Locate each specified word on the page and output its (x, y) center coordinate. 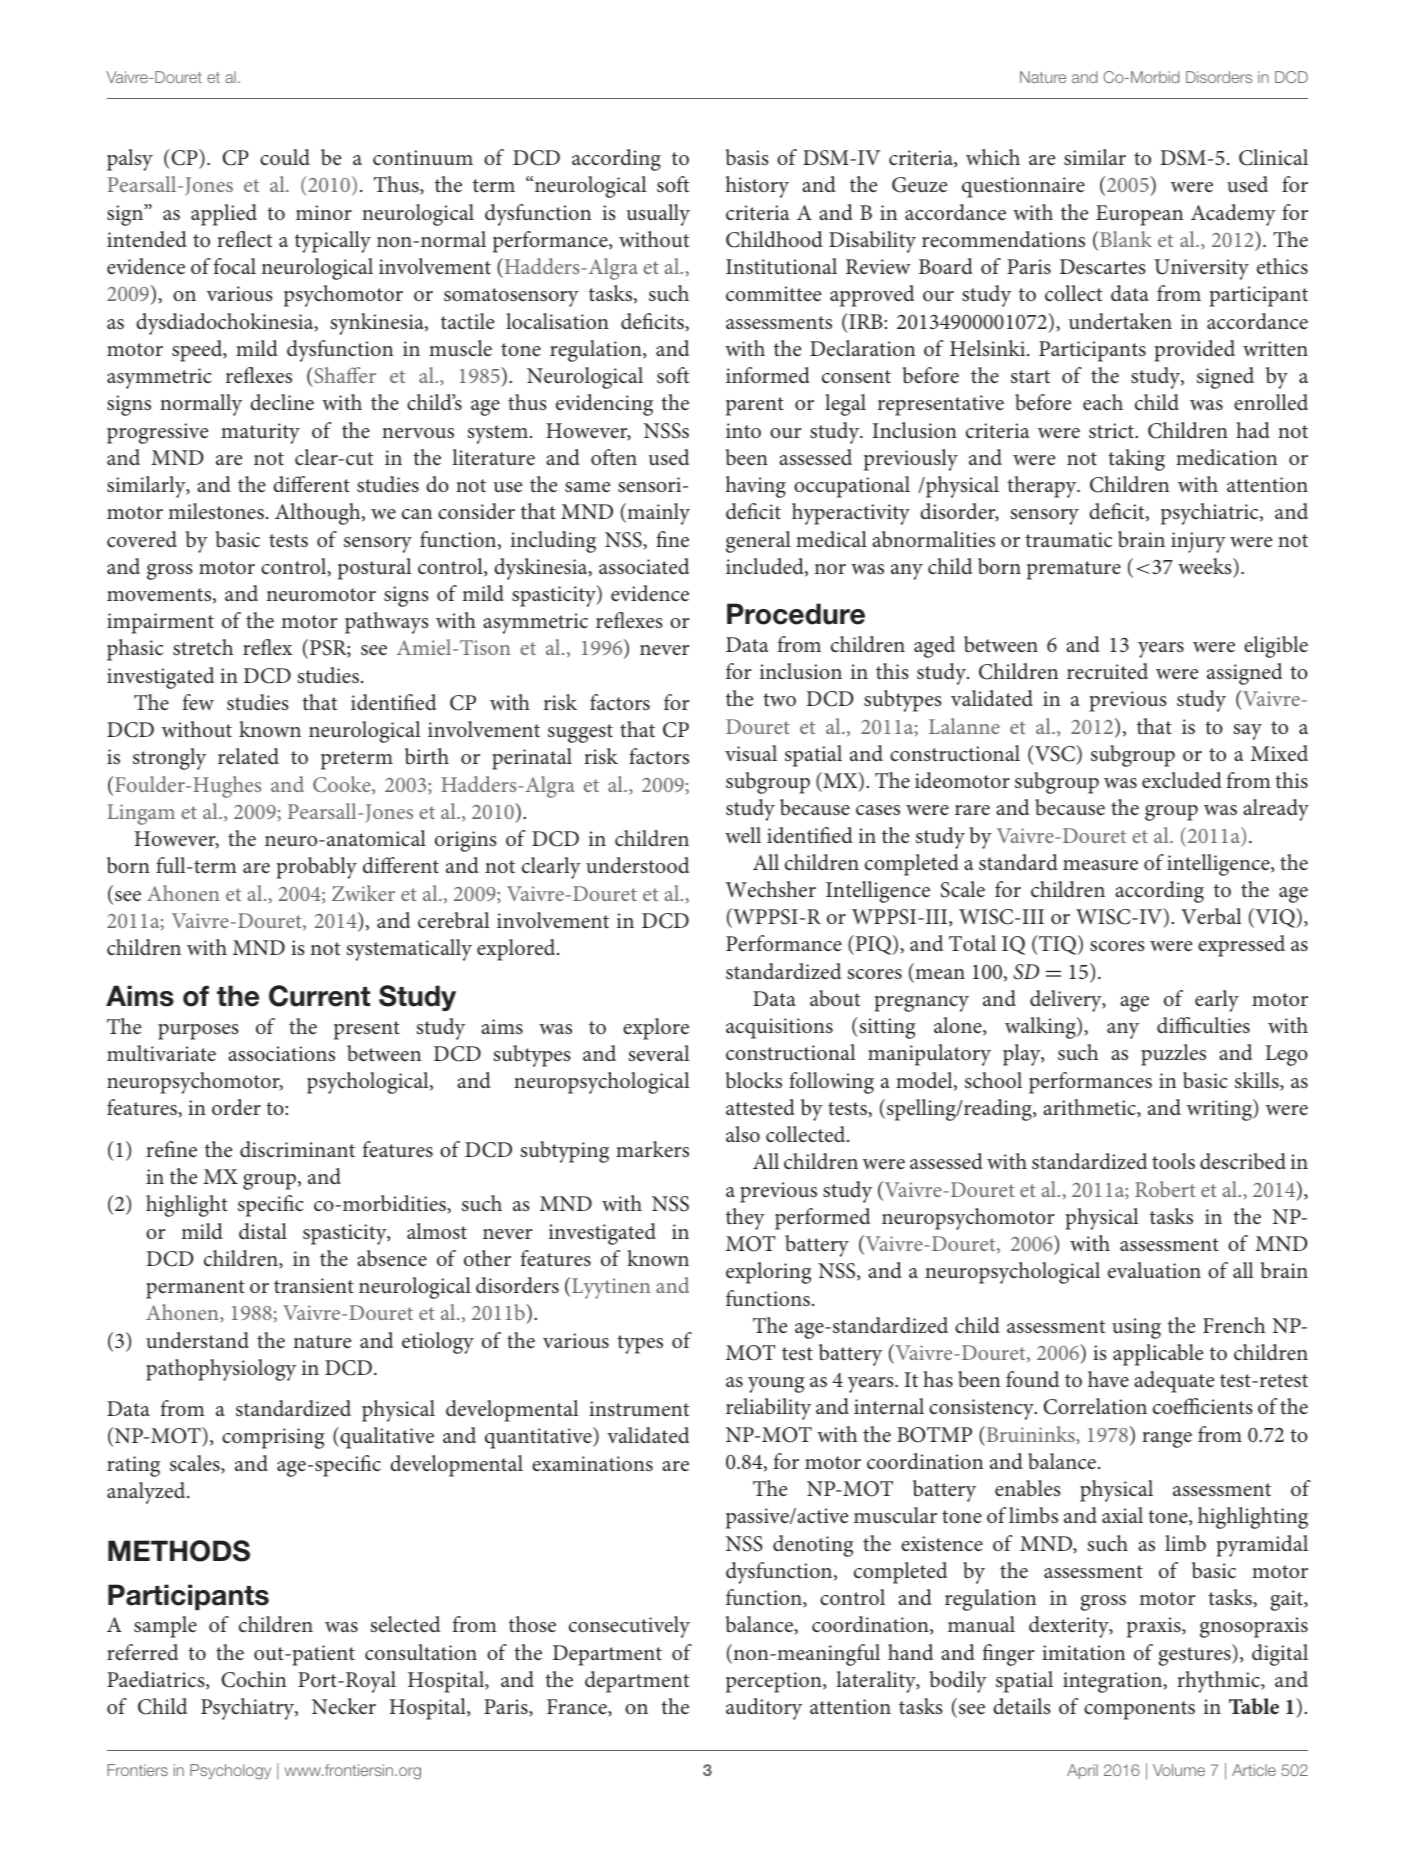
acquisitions (779, 1028)
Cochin (253, 1679)
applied (224, 215)
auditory (764, 1709)
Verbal (1211, 916)
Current (319, 996)
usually (658, 215)
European (1139, 215)
